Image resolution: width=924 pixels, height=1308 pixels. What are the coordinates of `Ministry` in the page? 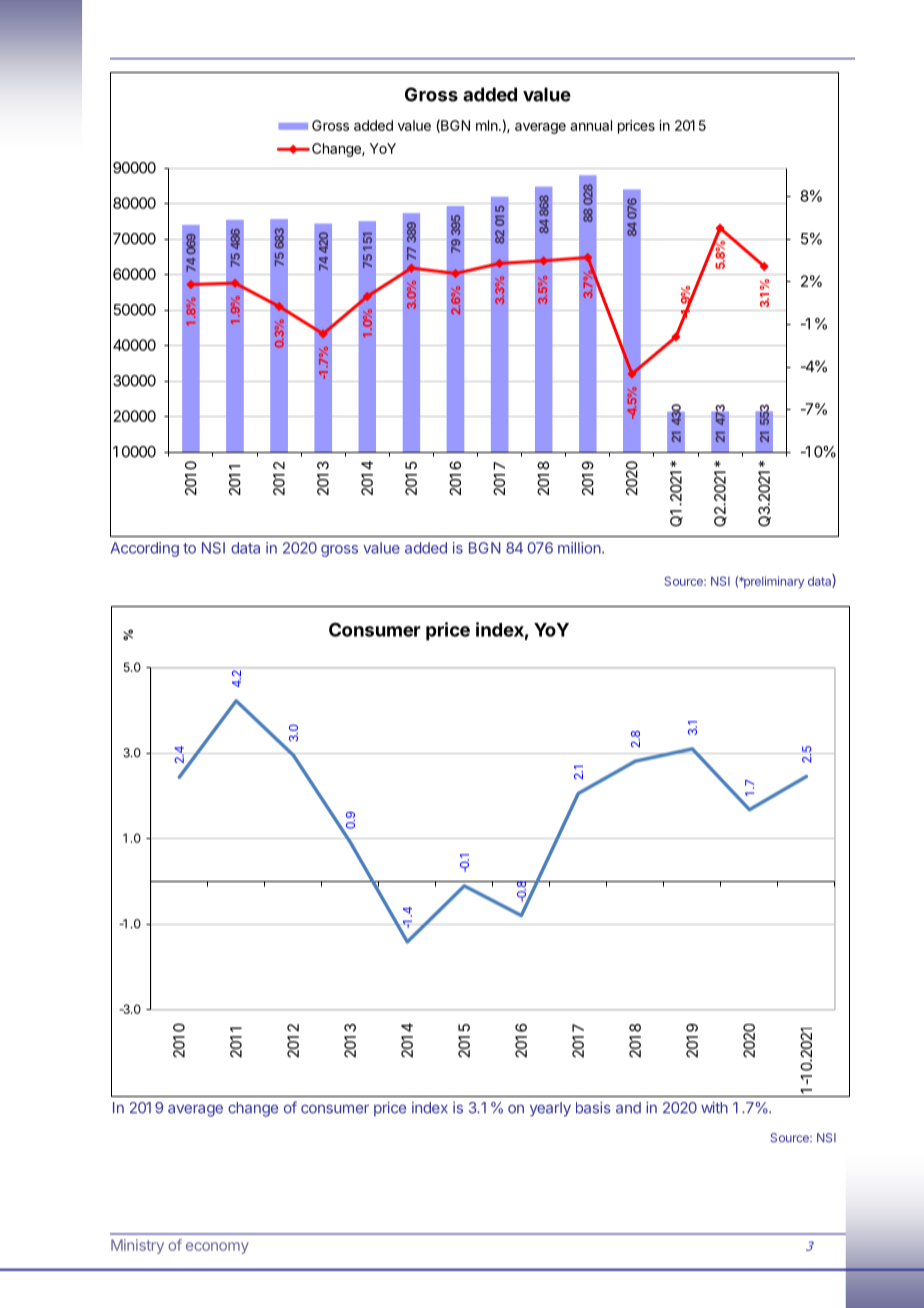 It's located at (137, 1246).
